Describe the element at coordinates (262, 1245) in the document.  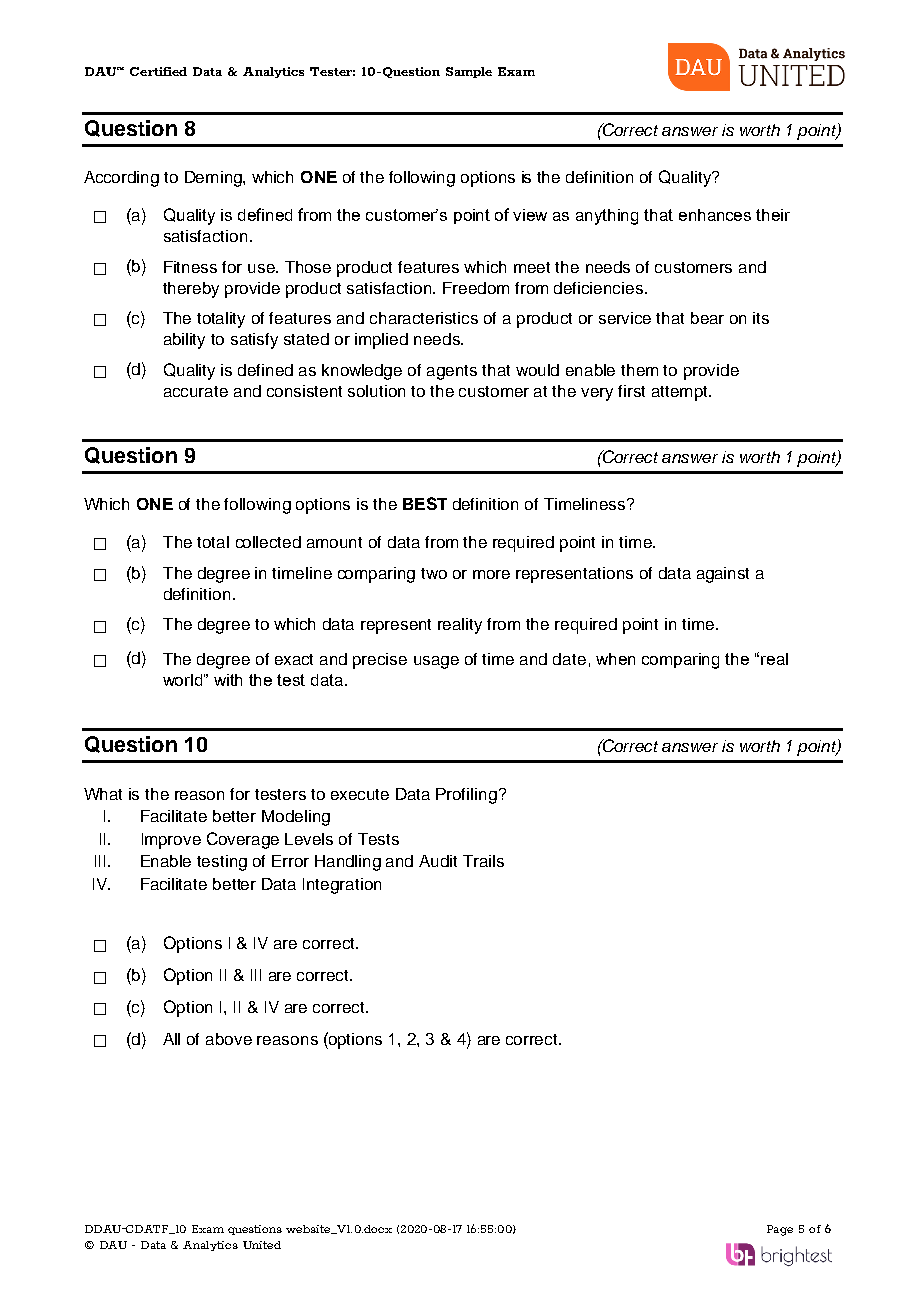
I see `United` at that location.
